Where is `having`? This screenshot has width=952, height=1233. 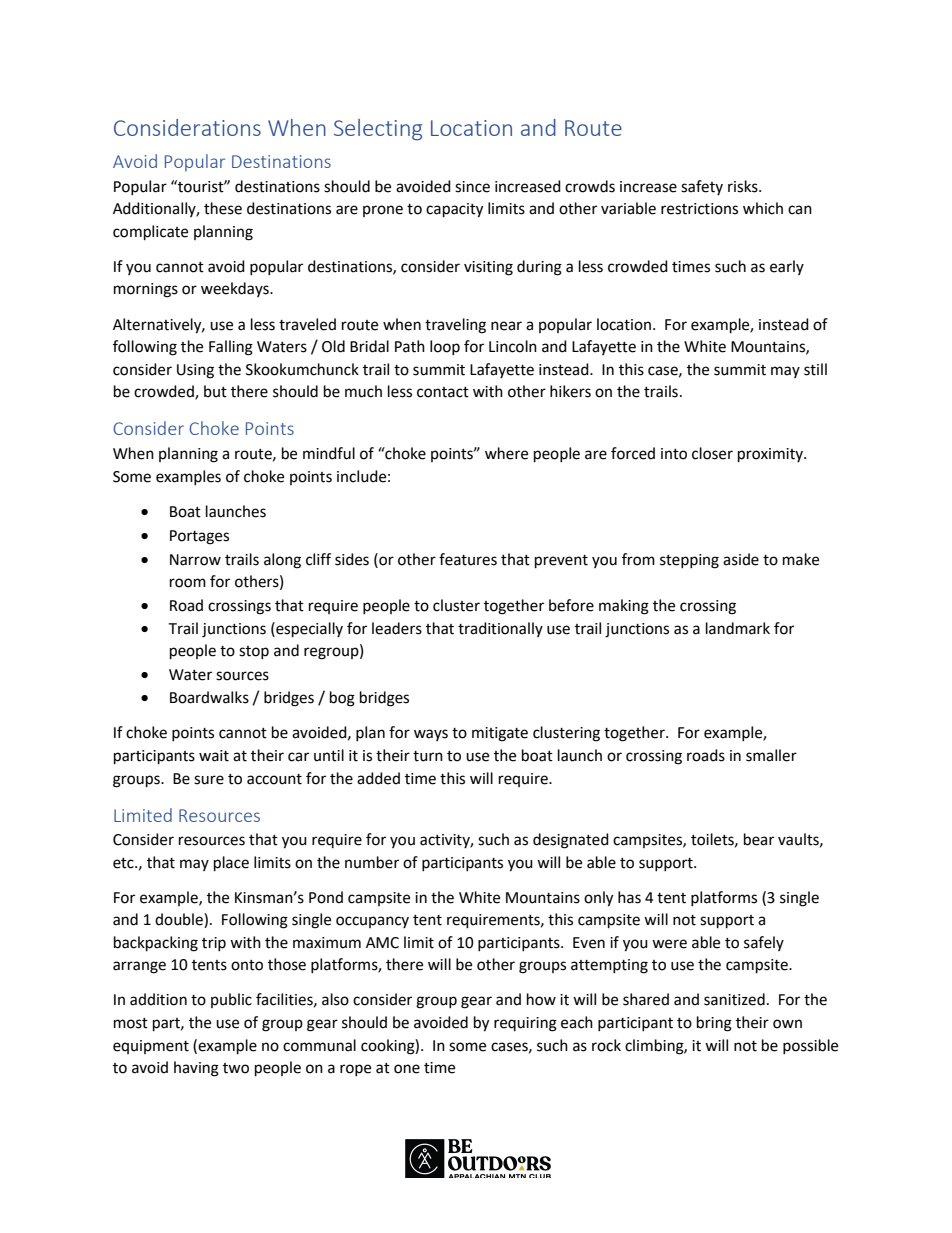
having is located at coordinates (196, 1069).
